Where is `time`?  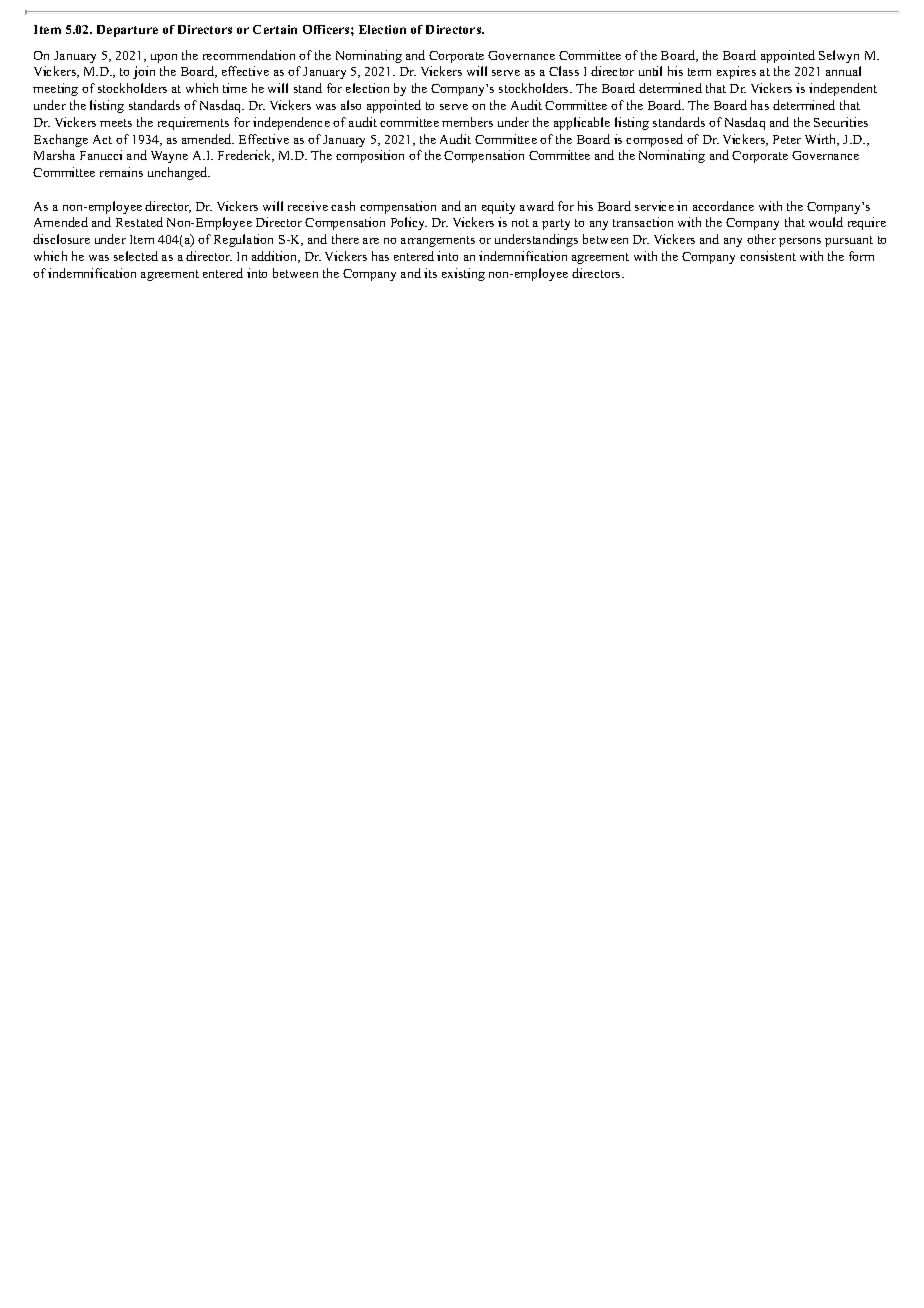
time is located at coordinates (235, 88).
